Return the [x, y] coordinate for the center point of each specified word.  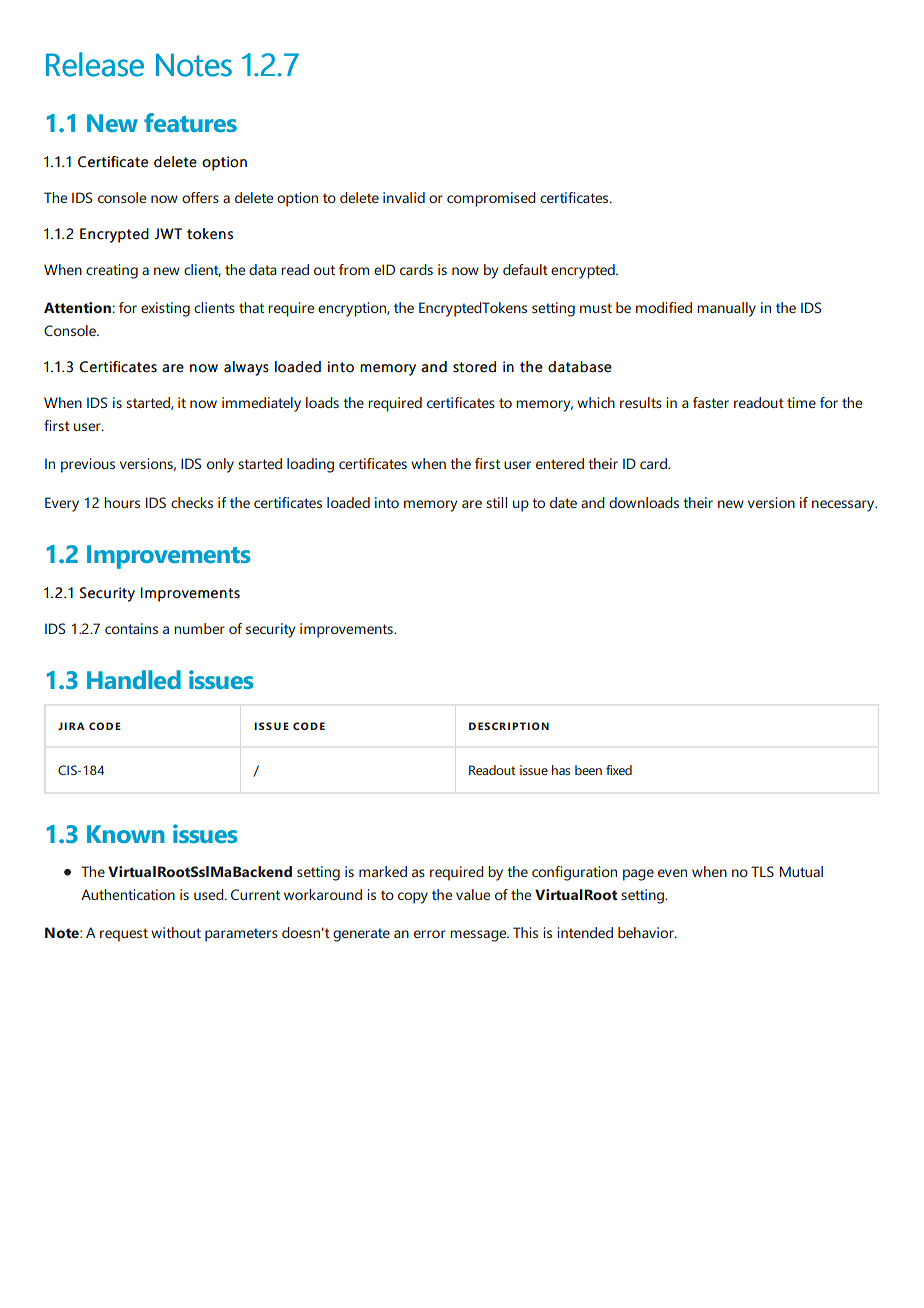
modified [664, 307]
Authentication [128, 894]
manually [726, 309]
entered [560, 463]
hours [122, 502]
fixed [619, 770]
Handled [134, 679]
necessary [844, 506]
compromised [491, 199]
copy [413, 898]
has [561, 770]
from [354, 269]
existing [165, 309]
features [190, 122]
